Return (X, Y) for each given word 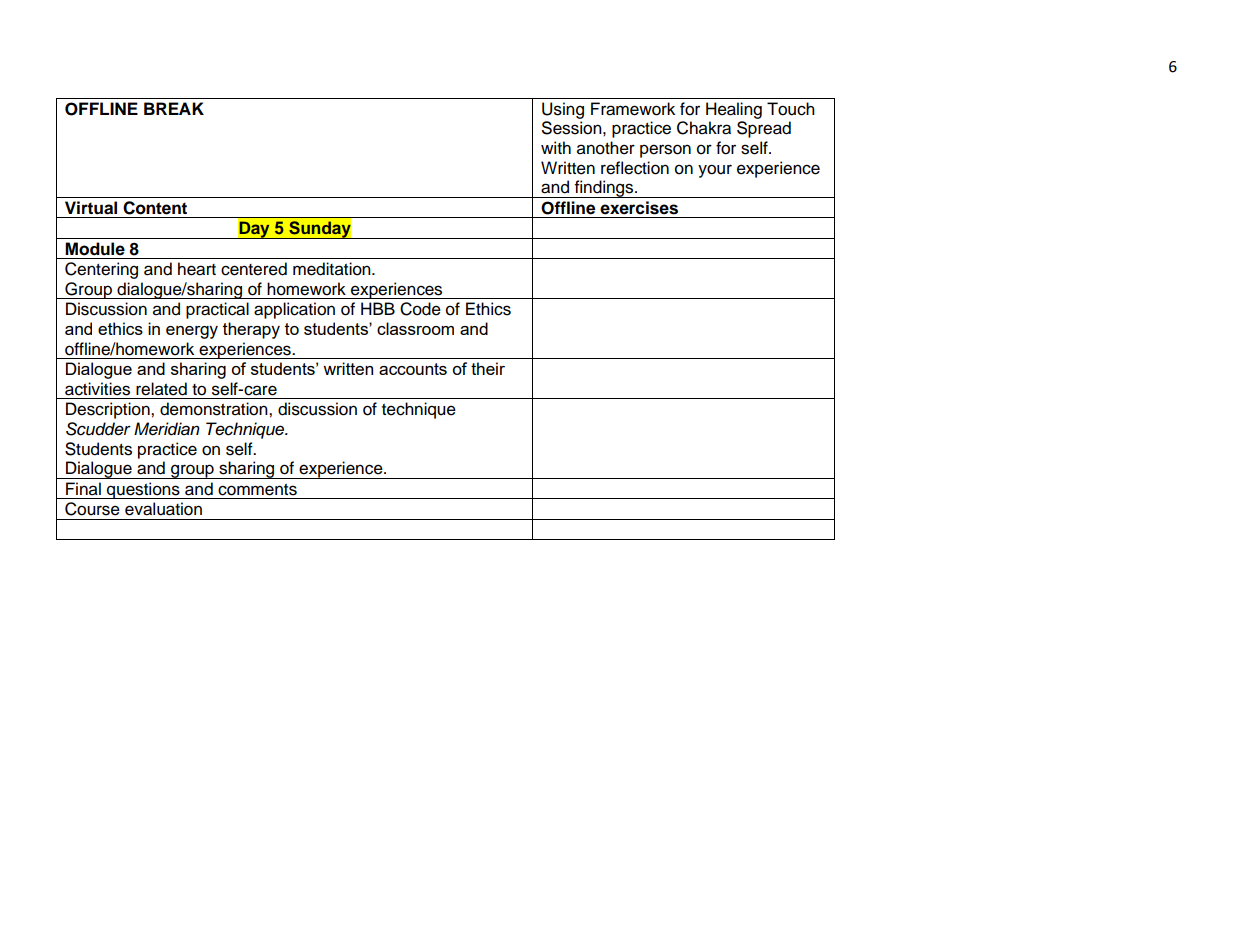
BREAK (174, 108)
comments (257, 490)
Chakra (704, 128)
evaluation (163, 509)
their (488, 368)
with (556, 147)
